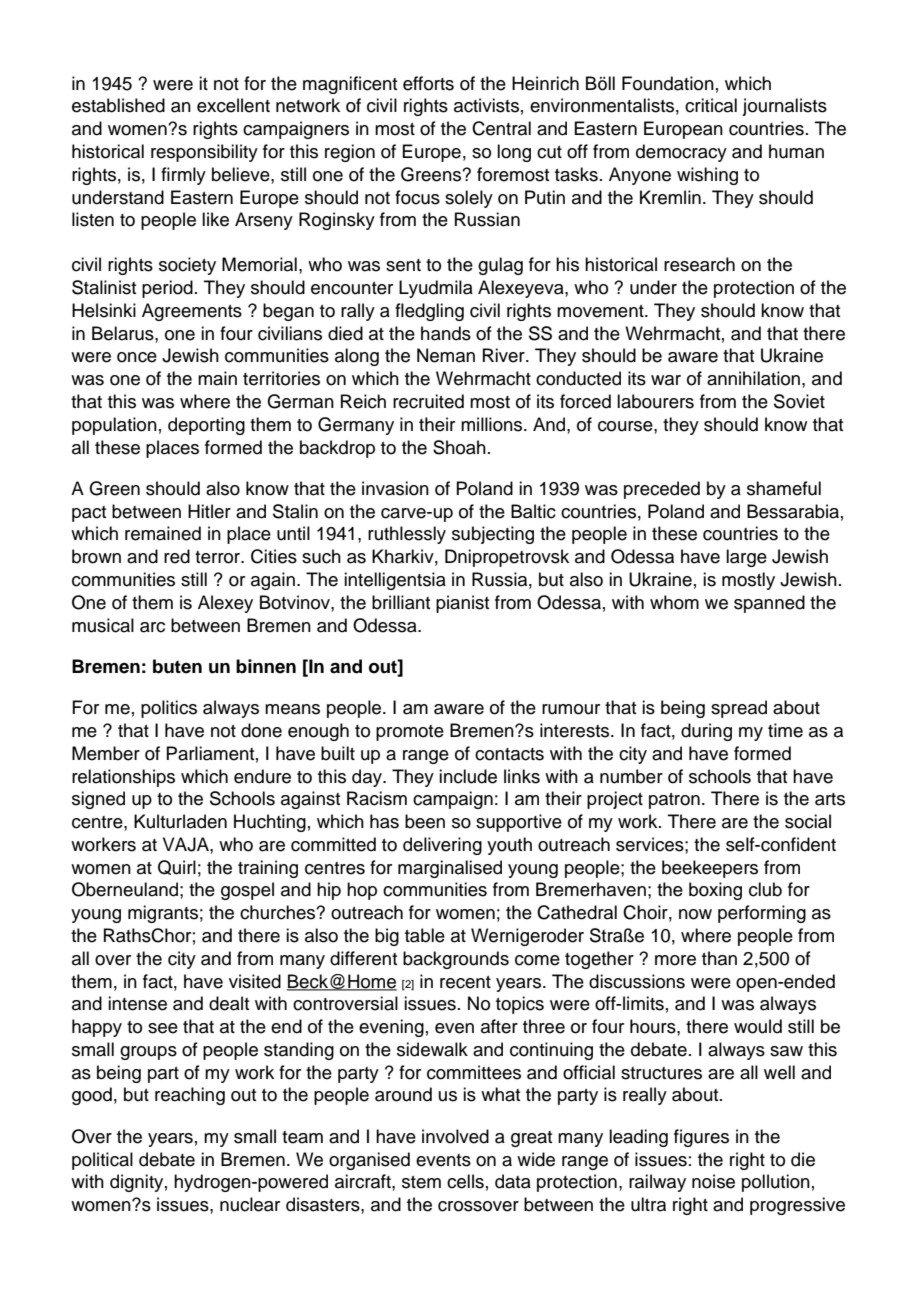  What do you see at coordinates (465, 1181) in the image?
I see `cells` at bounding box center [465, 1181].
